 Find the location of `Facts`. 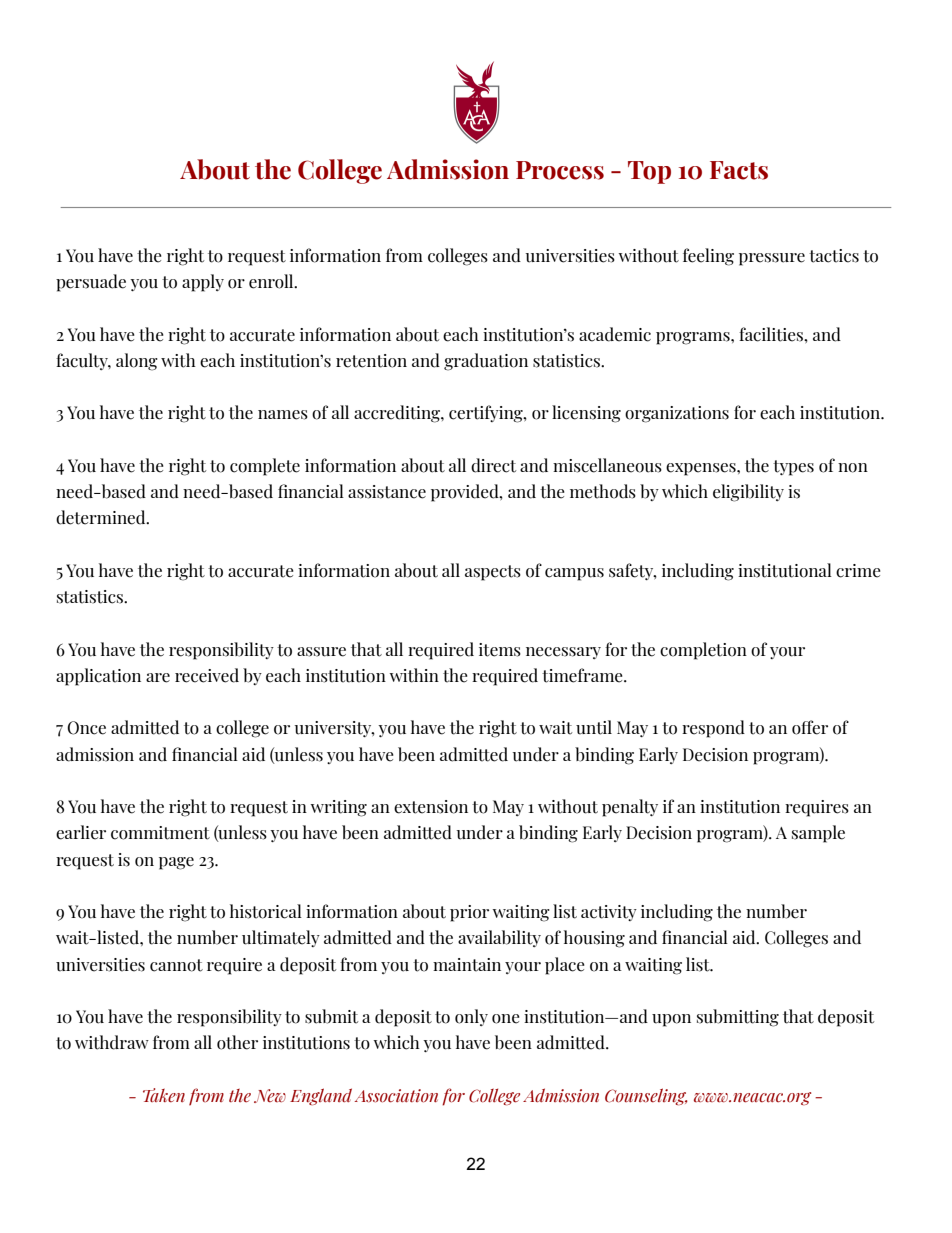

Facts is located at coordinates (739, 170).
